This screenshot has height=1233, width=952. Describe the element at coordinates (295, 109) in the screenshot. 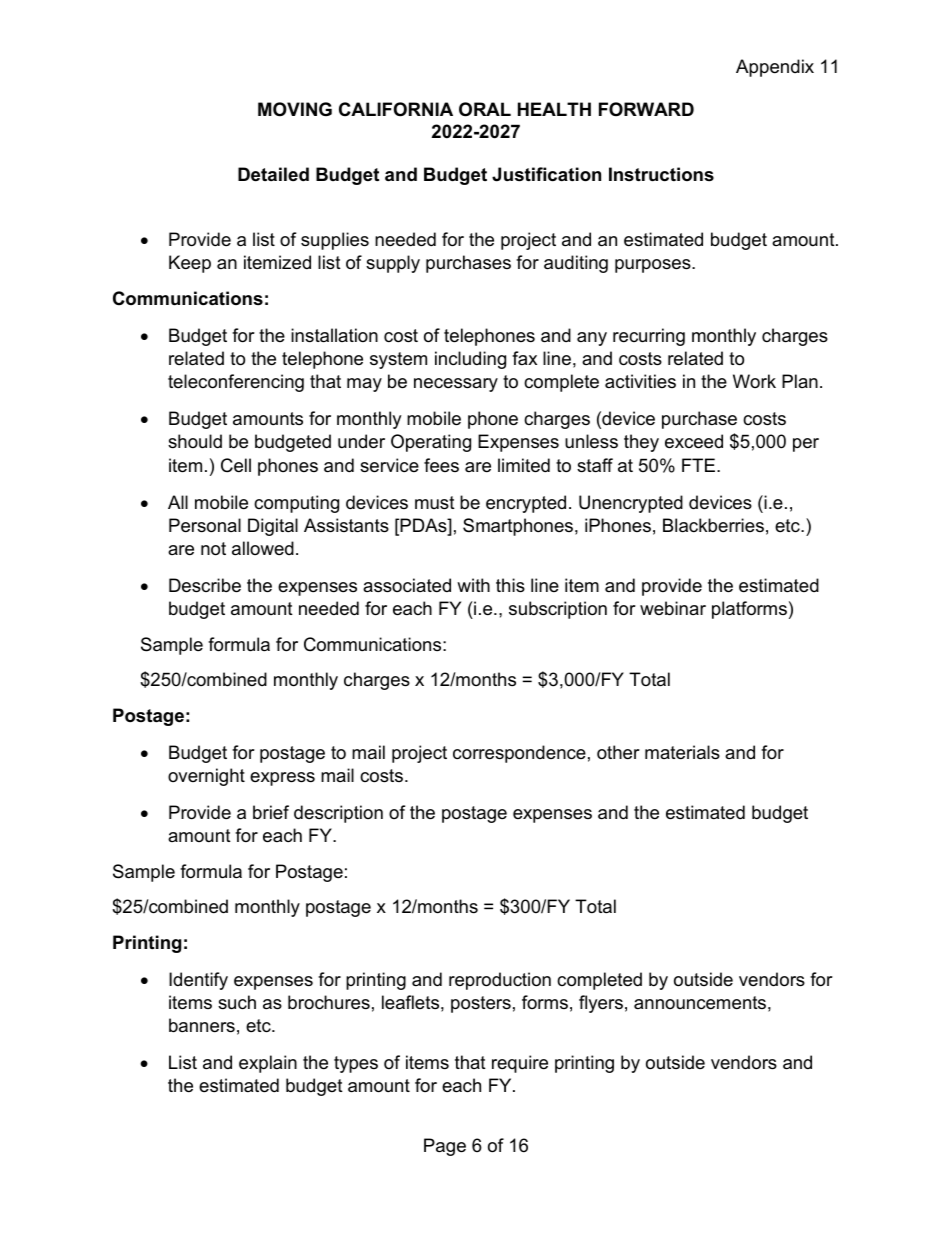

I see `MOVING` at that location.
